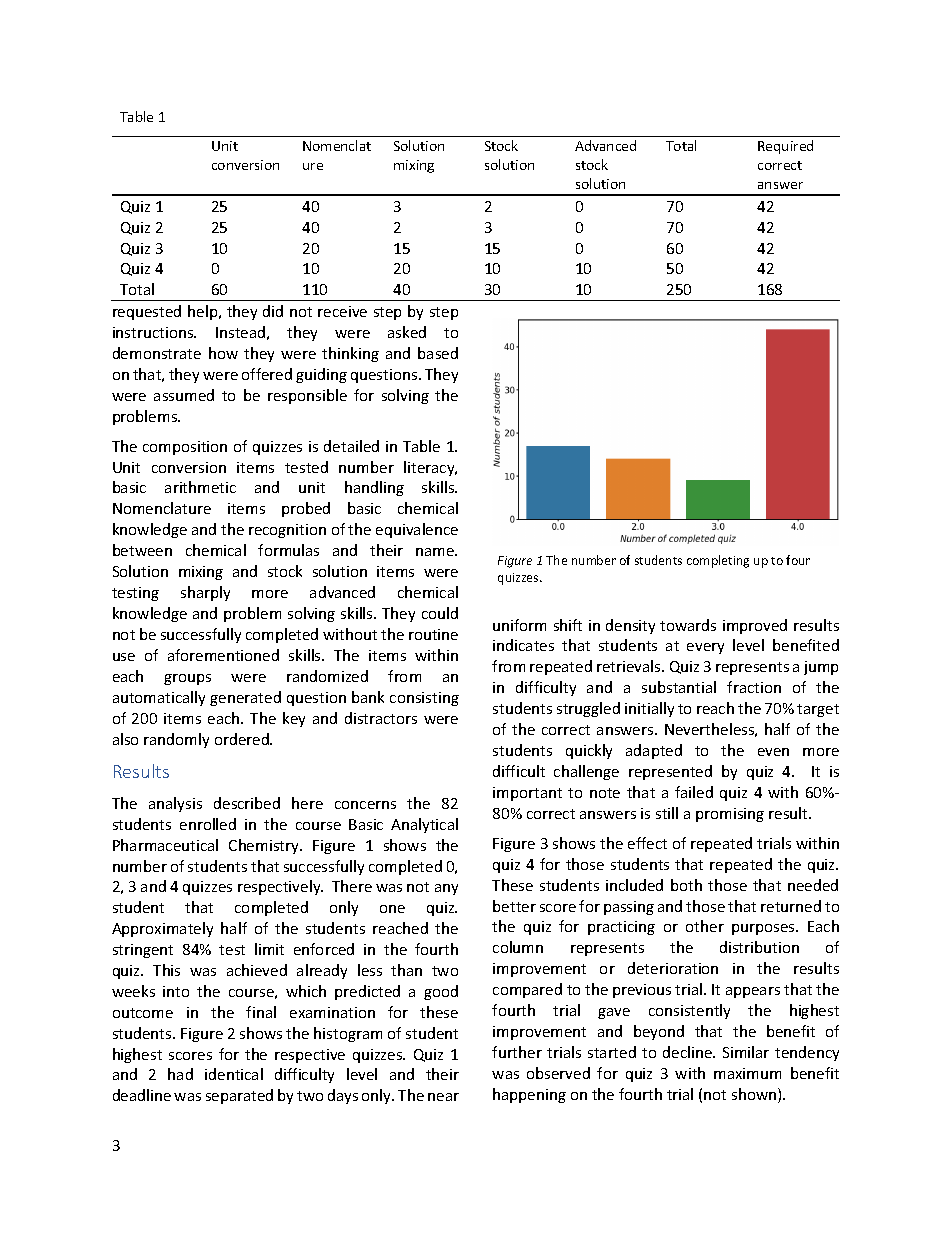 This document has height=1233, width=952. Describe the element at coordinates (190, 1056) in the document. I see `scores` at that location.
